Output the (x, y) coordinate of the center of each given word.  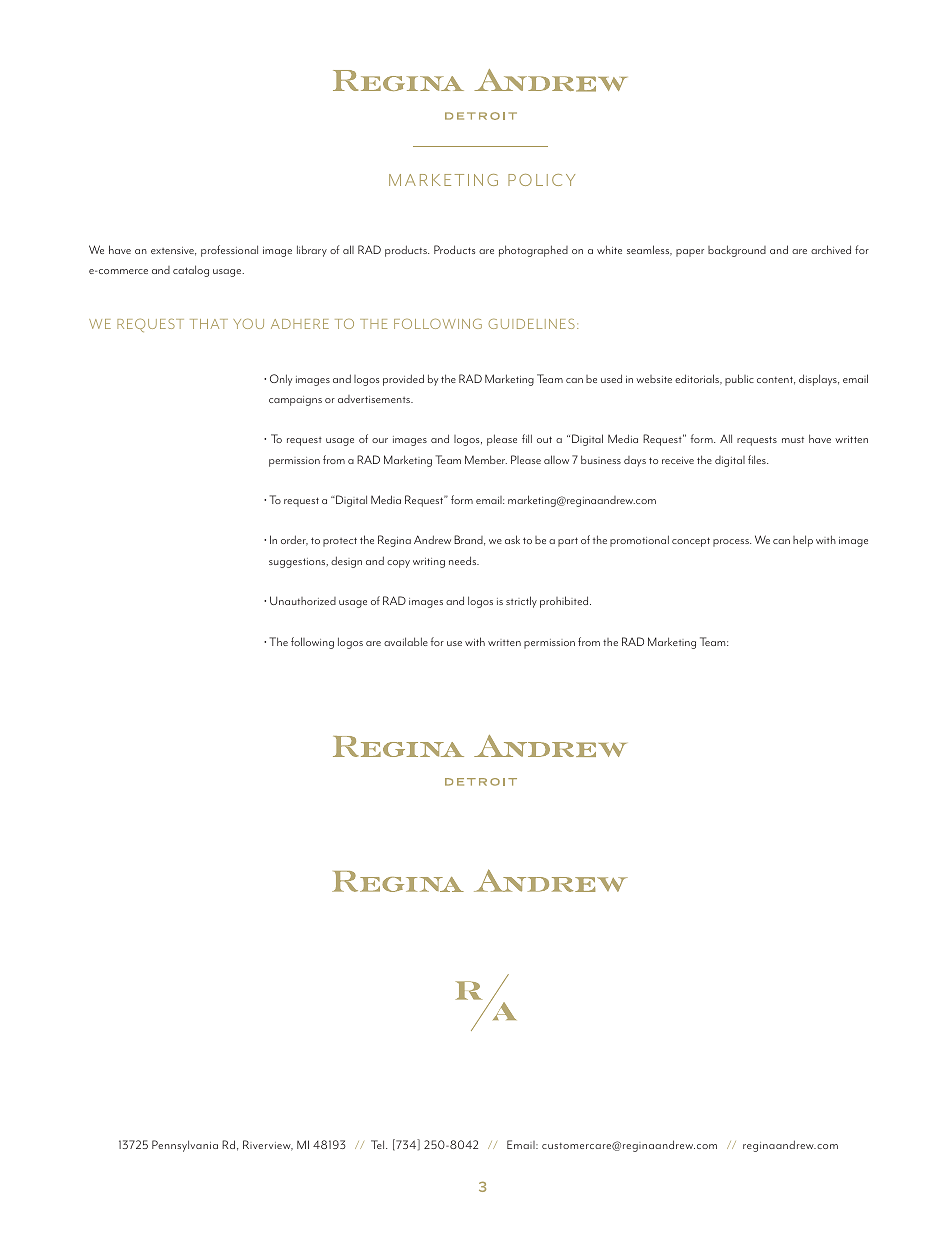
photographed (533, 251)
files (758, 459)
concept (691, 542)
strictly (521, 602)
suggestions (298, 563)
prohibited (565, 602)
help (803, 541)
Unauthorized (303, 600)
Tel (379, 1144)
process (732, 543)
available (406, 641)
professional (229, 251)
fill (527, 438)
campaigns (295, 401)
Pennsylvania (185, 1146)
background (737, 251)
